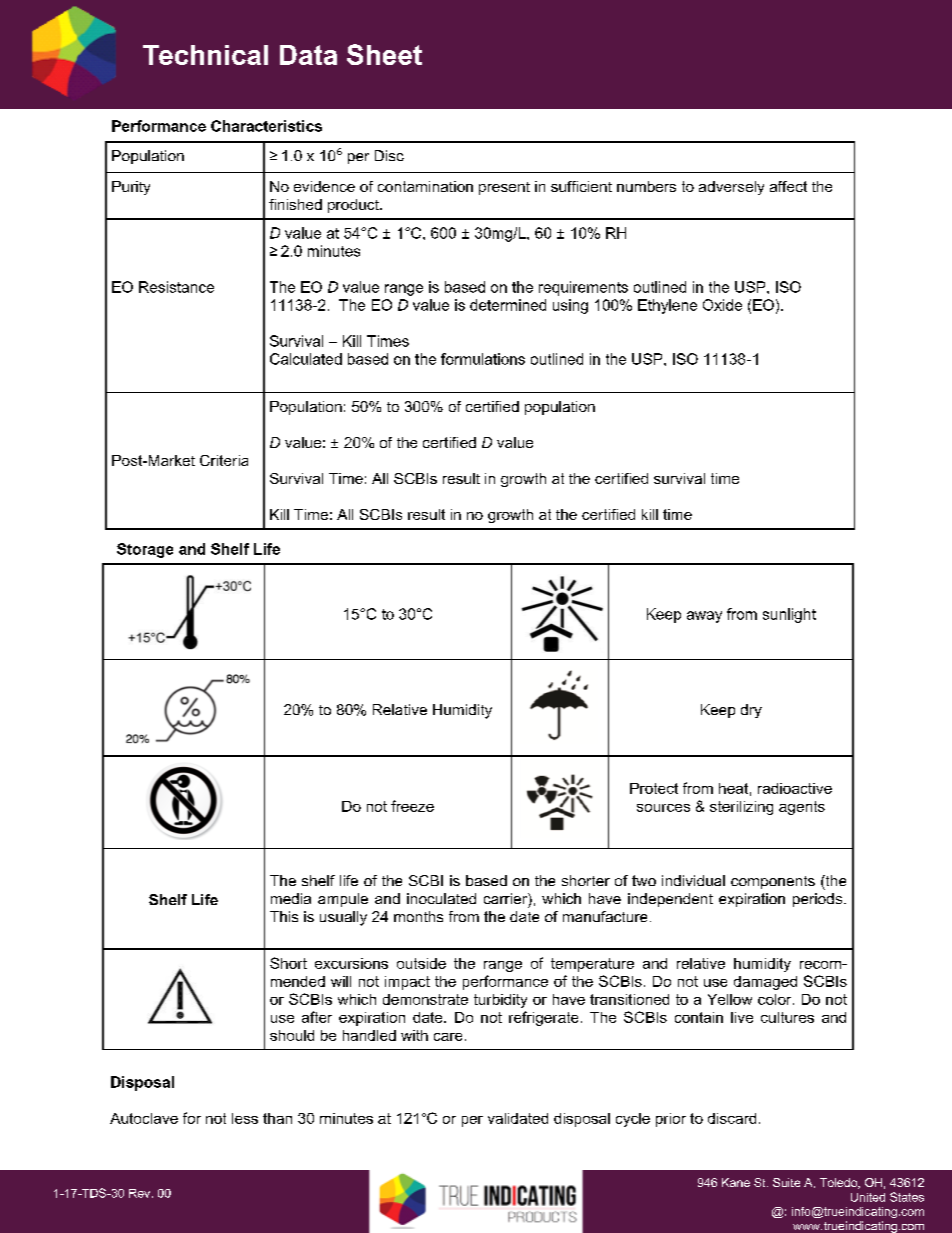 This screenshot has width=952, height=1233. What do you see at coordinates (633, 1120) in the screenshot?
I see `cycle` at bounding box center [633, 1120].
